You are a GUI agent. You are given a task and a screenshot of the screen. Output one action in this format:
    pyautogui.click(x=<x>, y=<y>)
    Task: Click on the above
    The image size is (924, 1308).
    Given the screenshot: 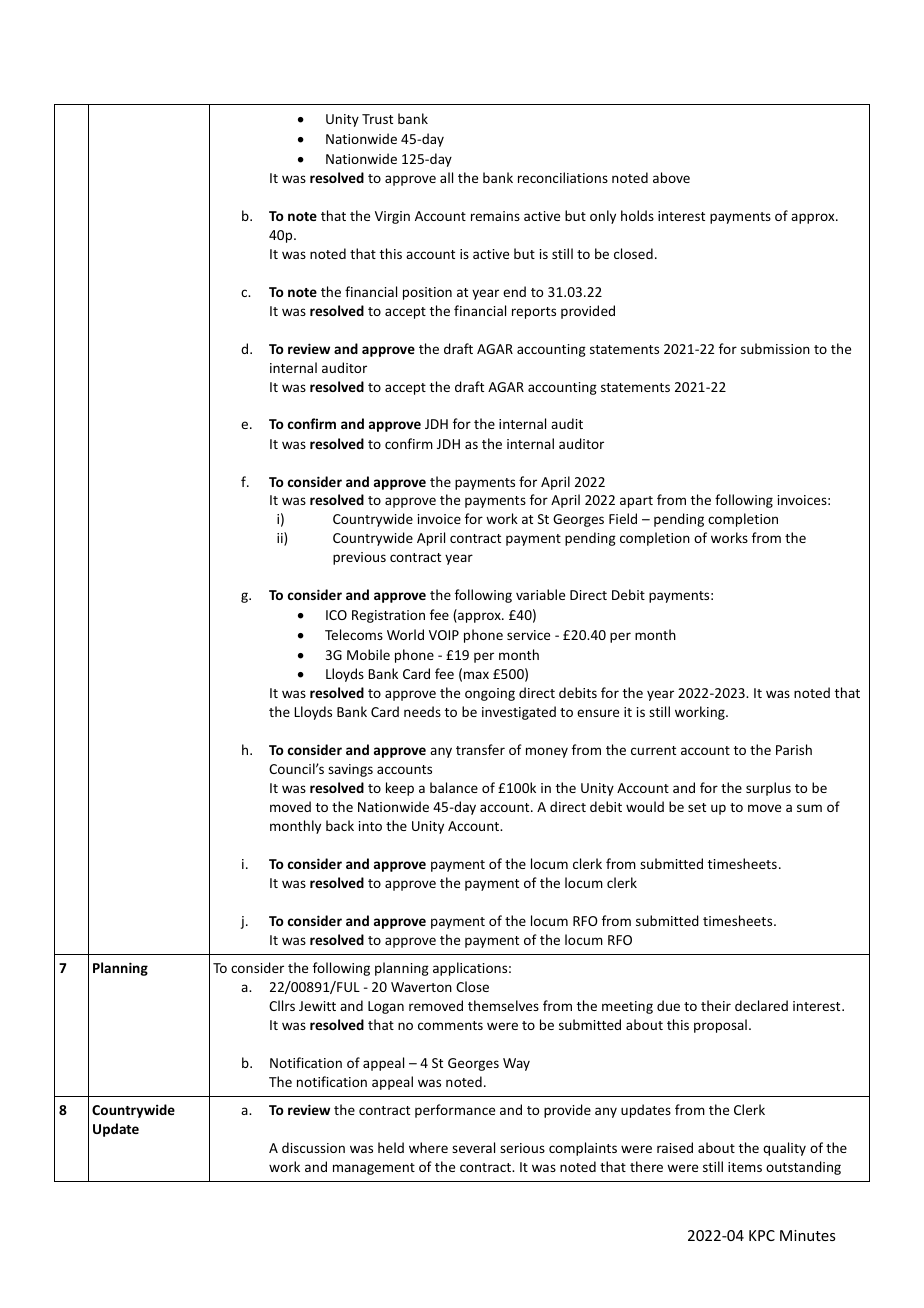 What is the action you would take?
    pyautogui.click(x=671, y=177)
